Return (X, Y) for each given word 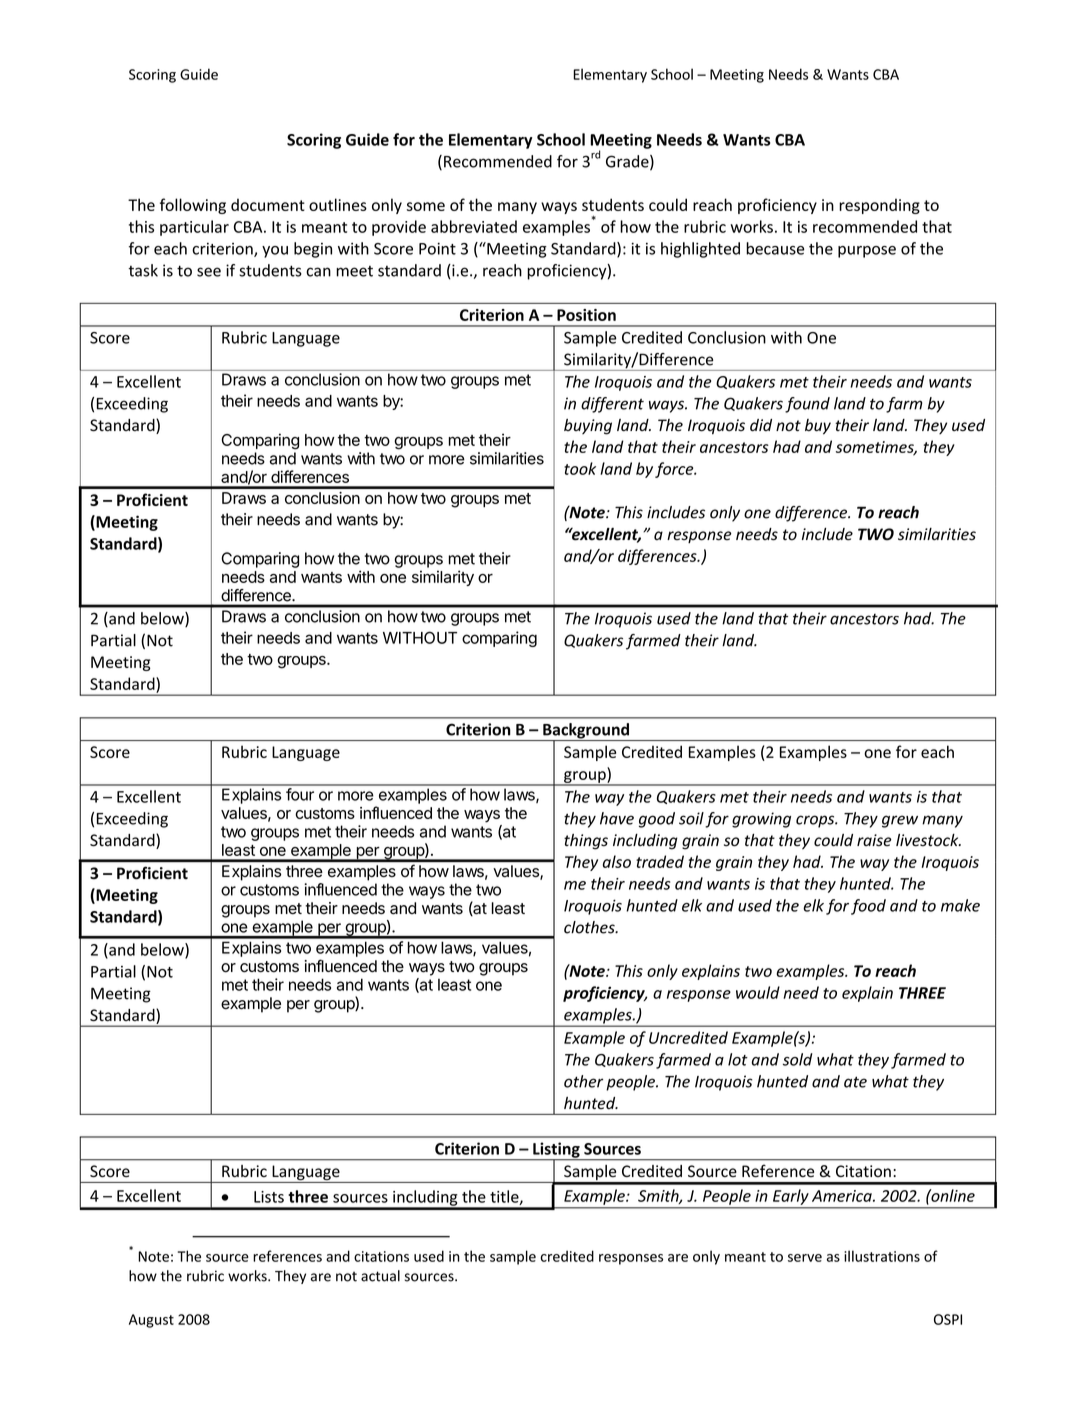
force (675, 470)
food (868, 907)
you (275, 252)
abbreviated (474, 226)
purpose (867, 252)
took (580, 468)
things (586, 842)
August (151, 1321)
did (761, 425)
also (617, 861)
